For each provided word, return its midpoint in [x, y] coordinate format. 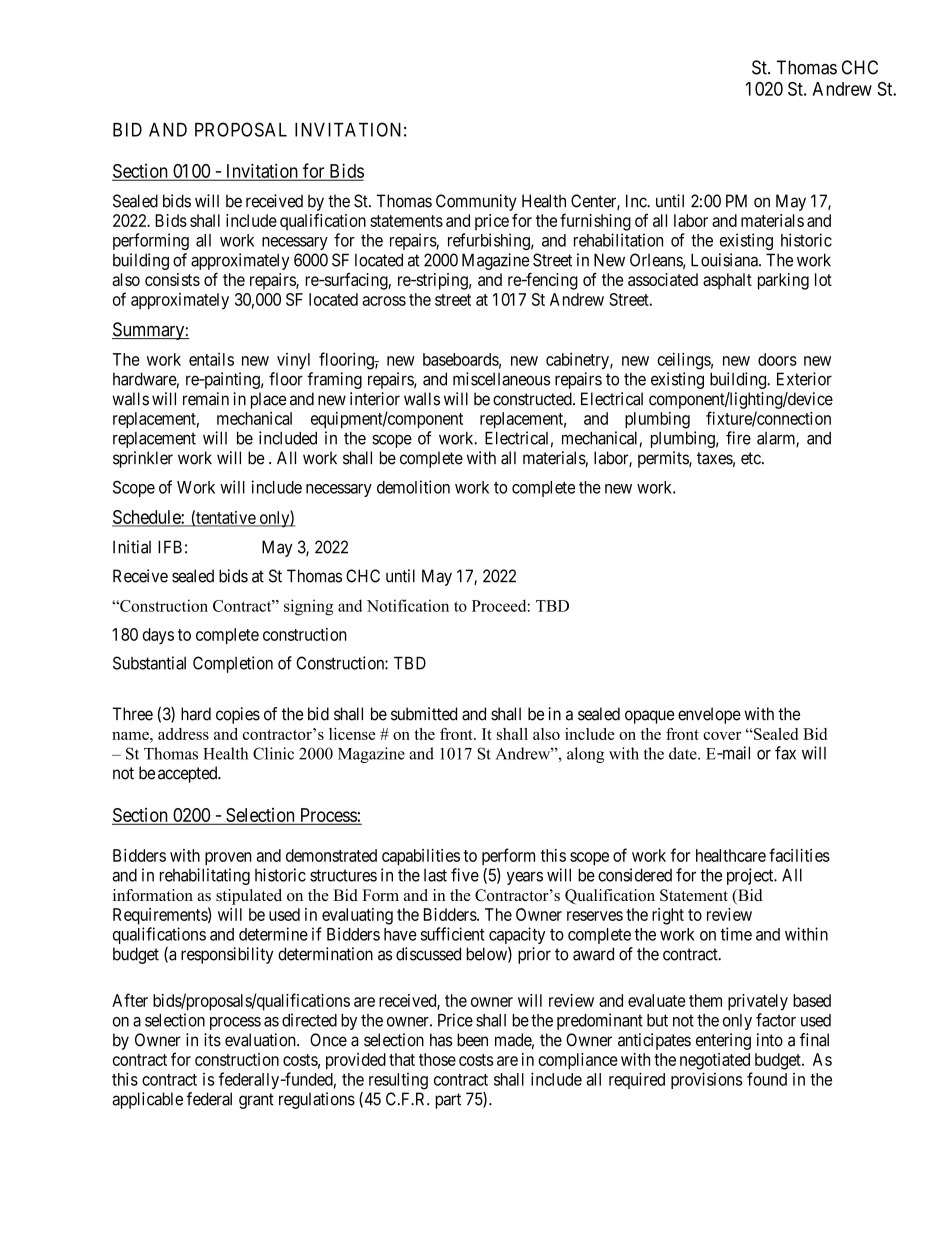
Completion [233, 664]
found [767, 1079]
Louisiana [725, 260]
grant [256, 1101]
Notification [408, 605]
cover [722, 736]
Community [476, 202]
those [437, 1059]
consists [172, 279]
